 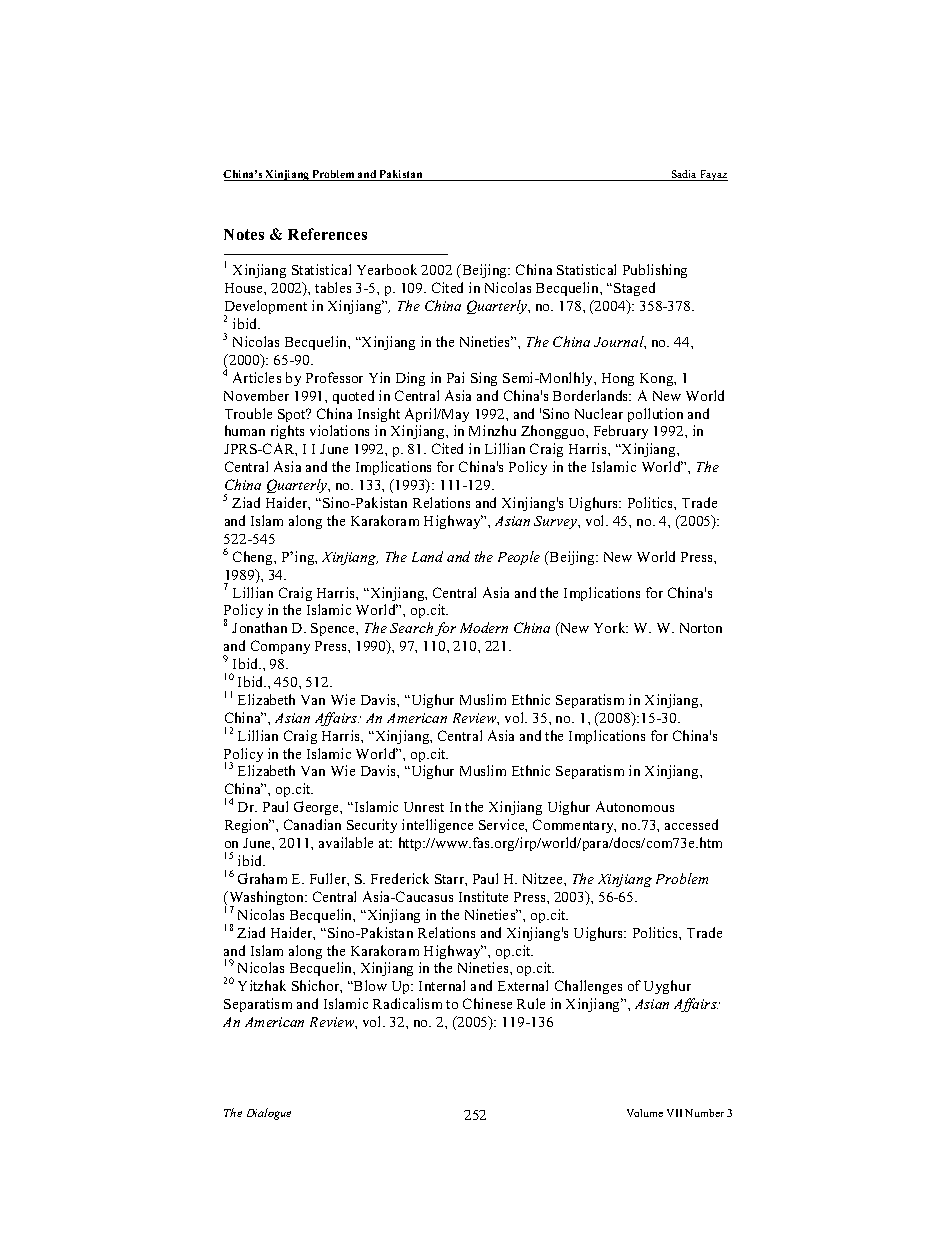 I want to click on pollution, so click(x=655, y=415).
